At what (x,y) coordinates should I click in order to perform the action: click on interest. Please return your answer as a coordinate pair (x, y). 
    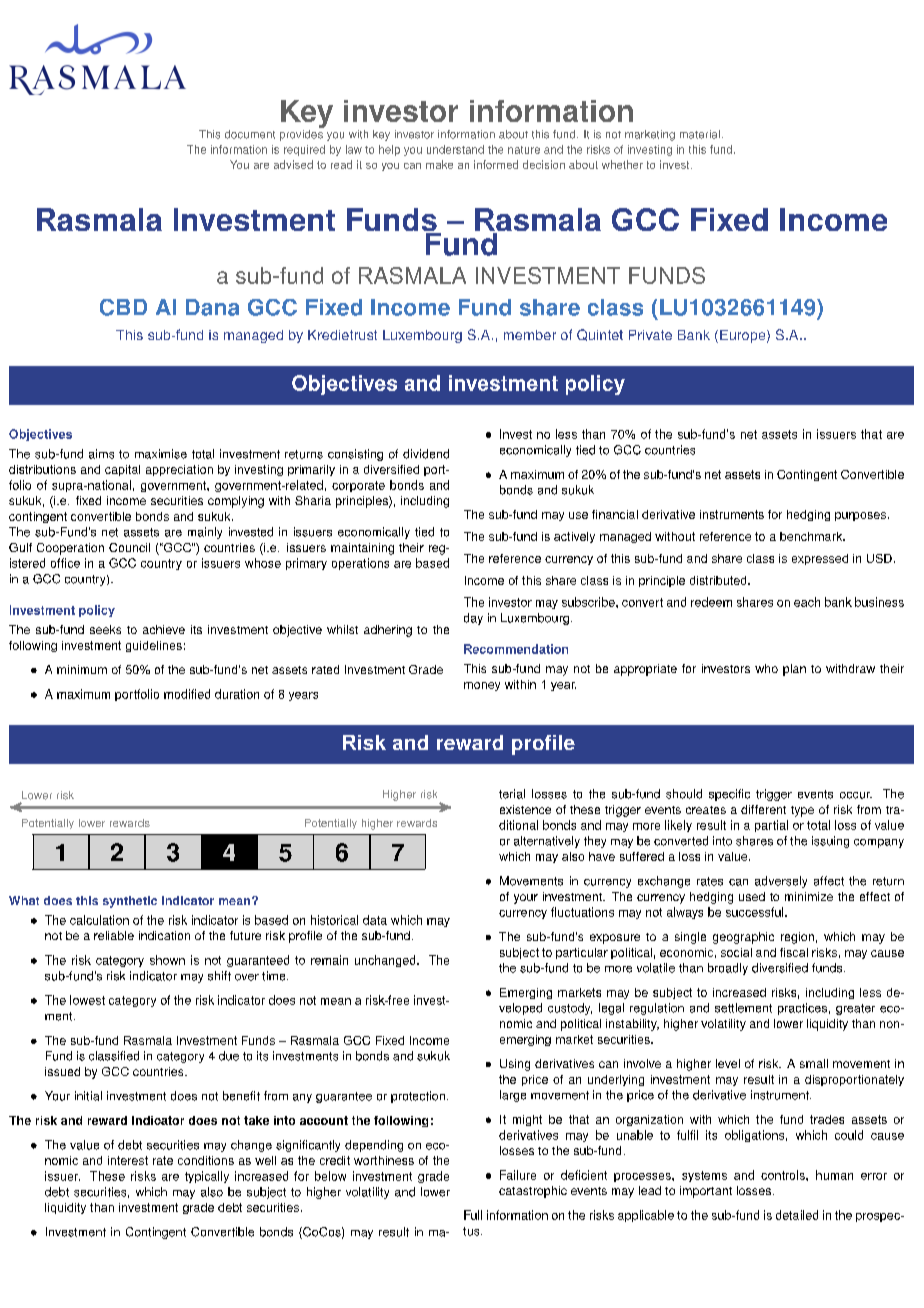
    Looking at the image, I should click on (128, 1160).
